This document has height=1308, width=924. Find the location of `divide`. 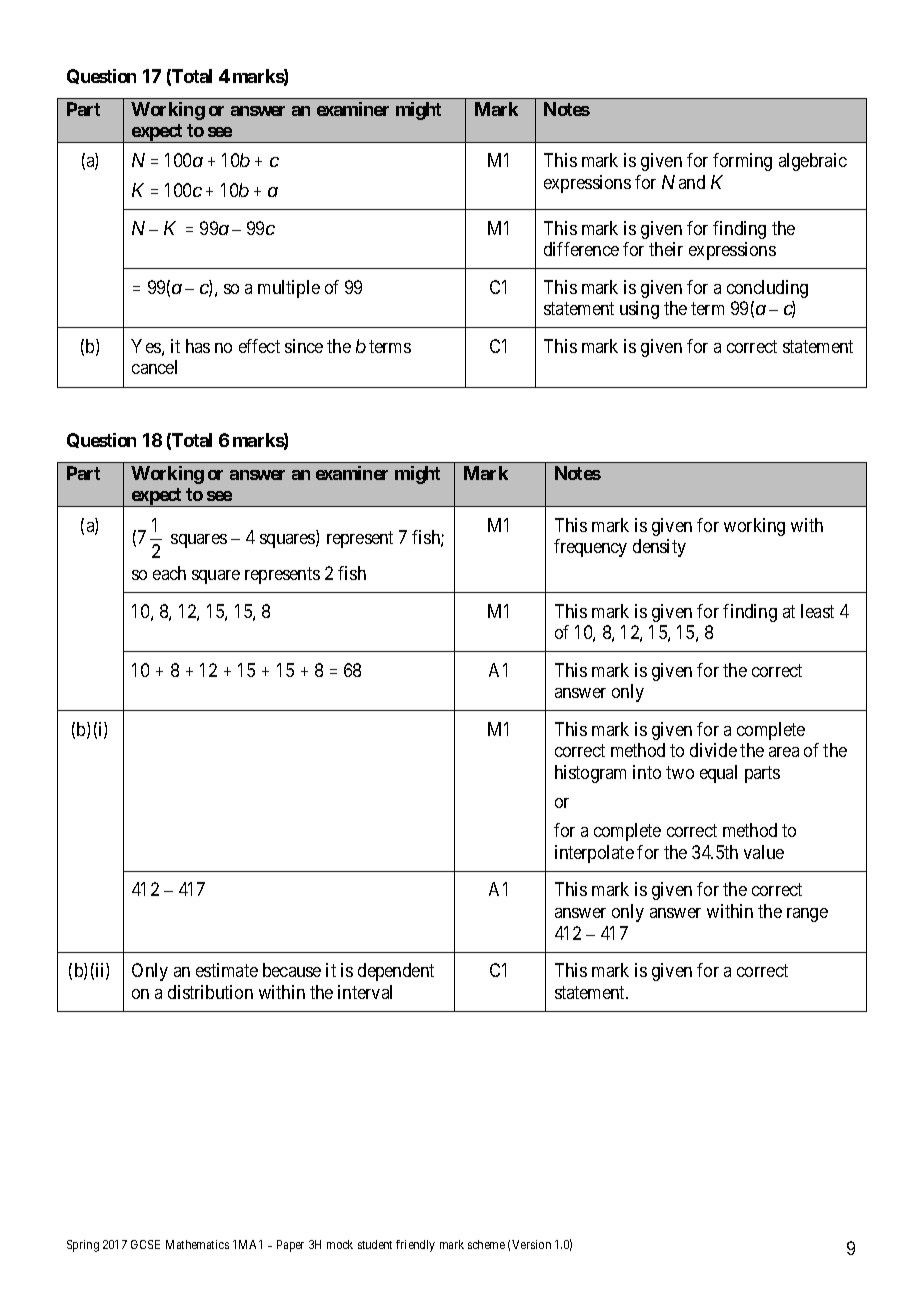

divide is located at coordinates (713, 750).
